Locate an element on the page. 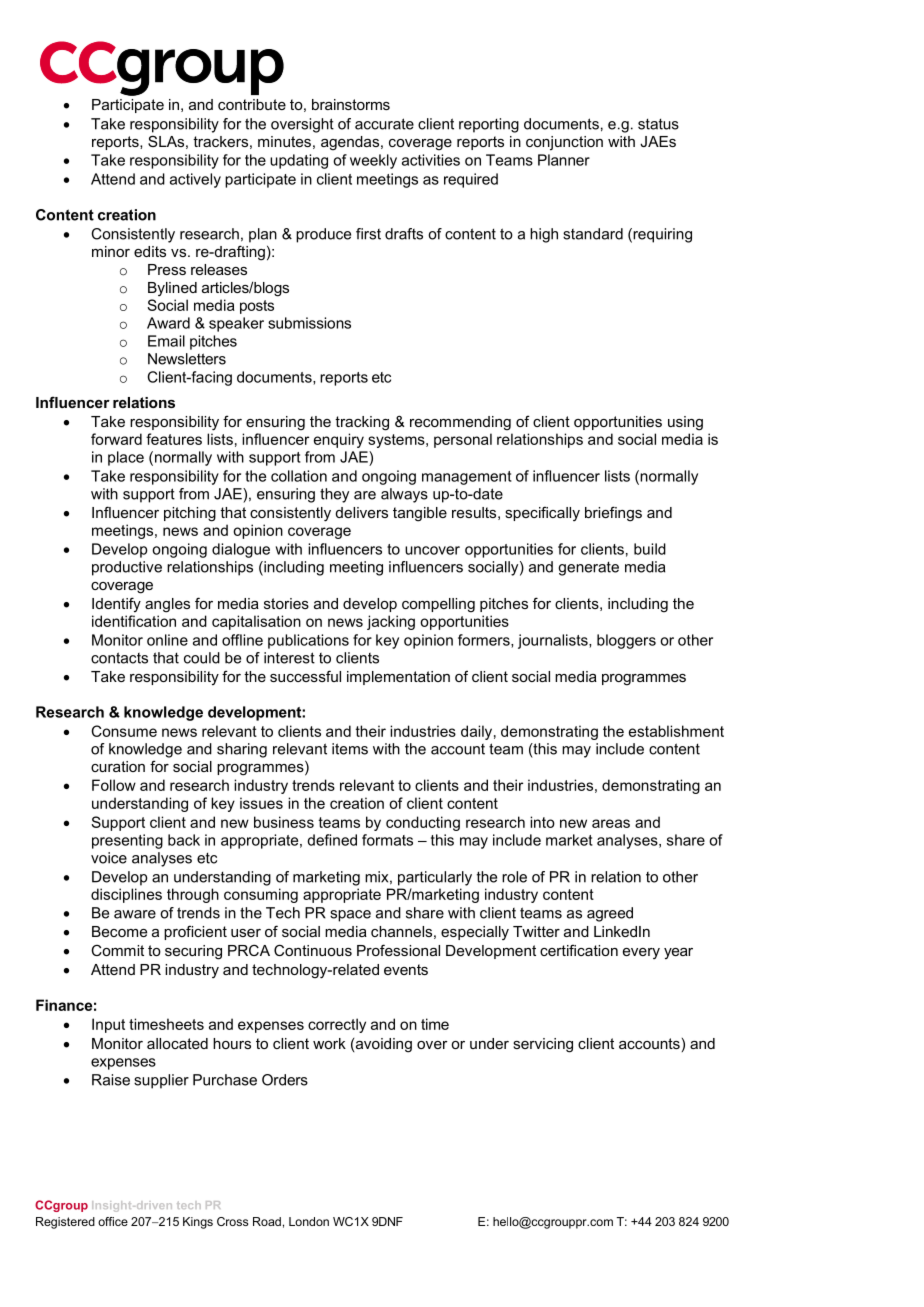  London is located at coordinates (309, 1221).
